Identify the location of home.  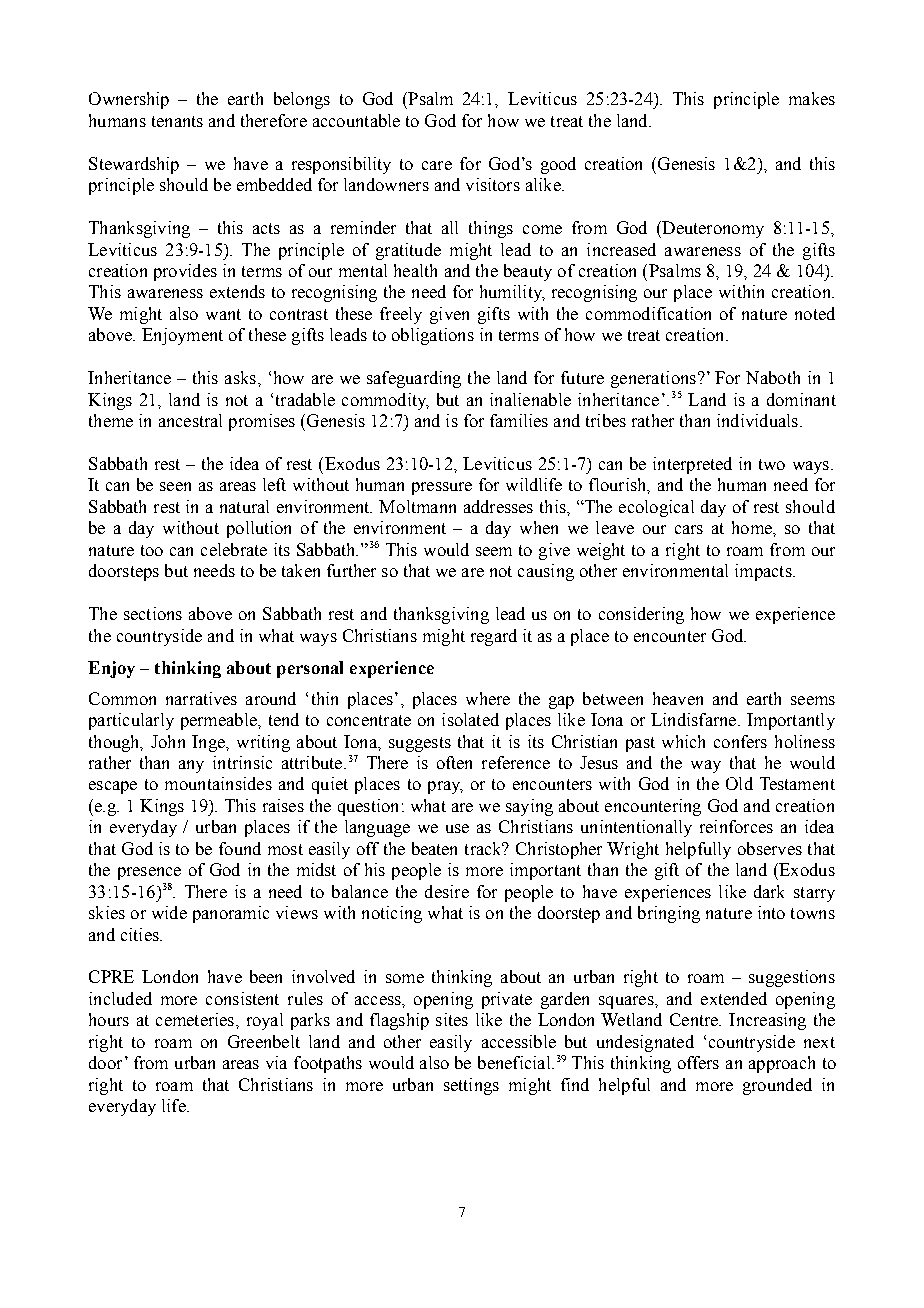
(753, 527).
